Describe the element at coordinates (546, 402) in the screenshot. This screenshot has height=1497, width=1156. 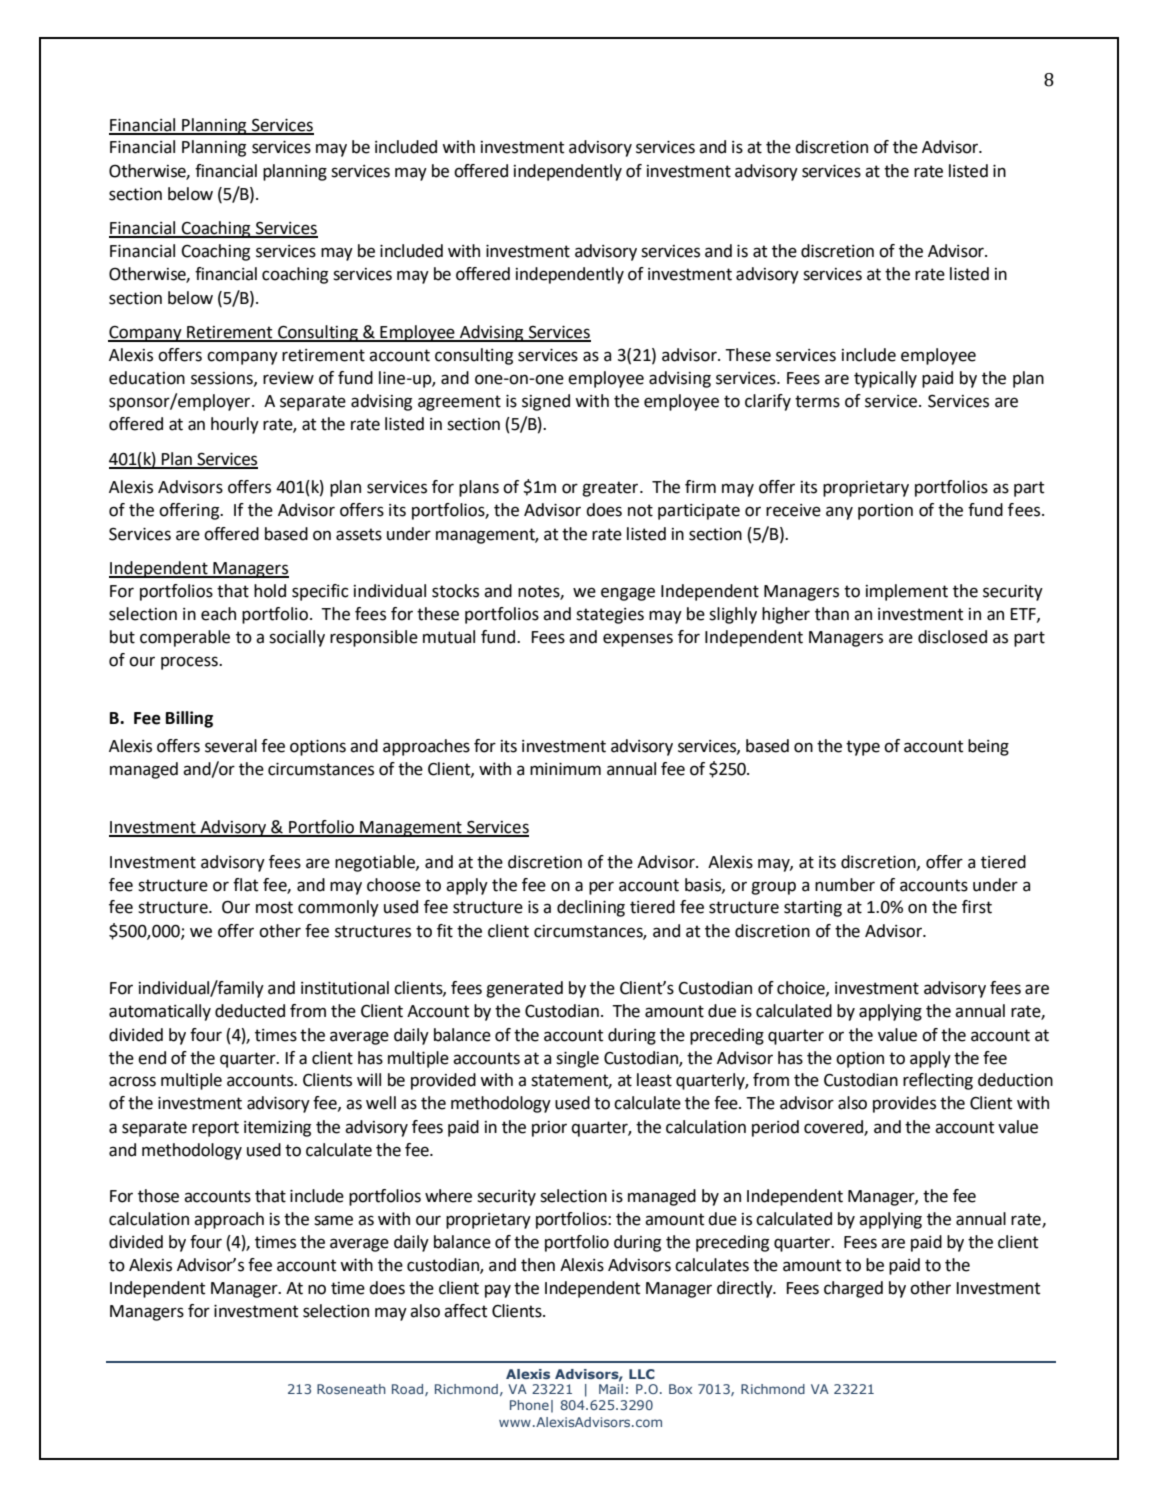
I see `signed` at that location.
